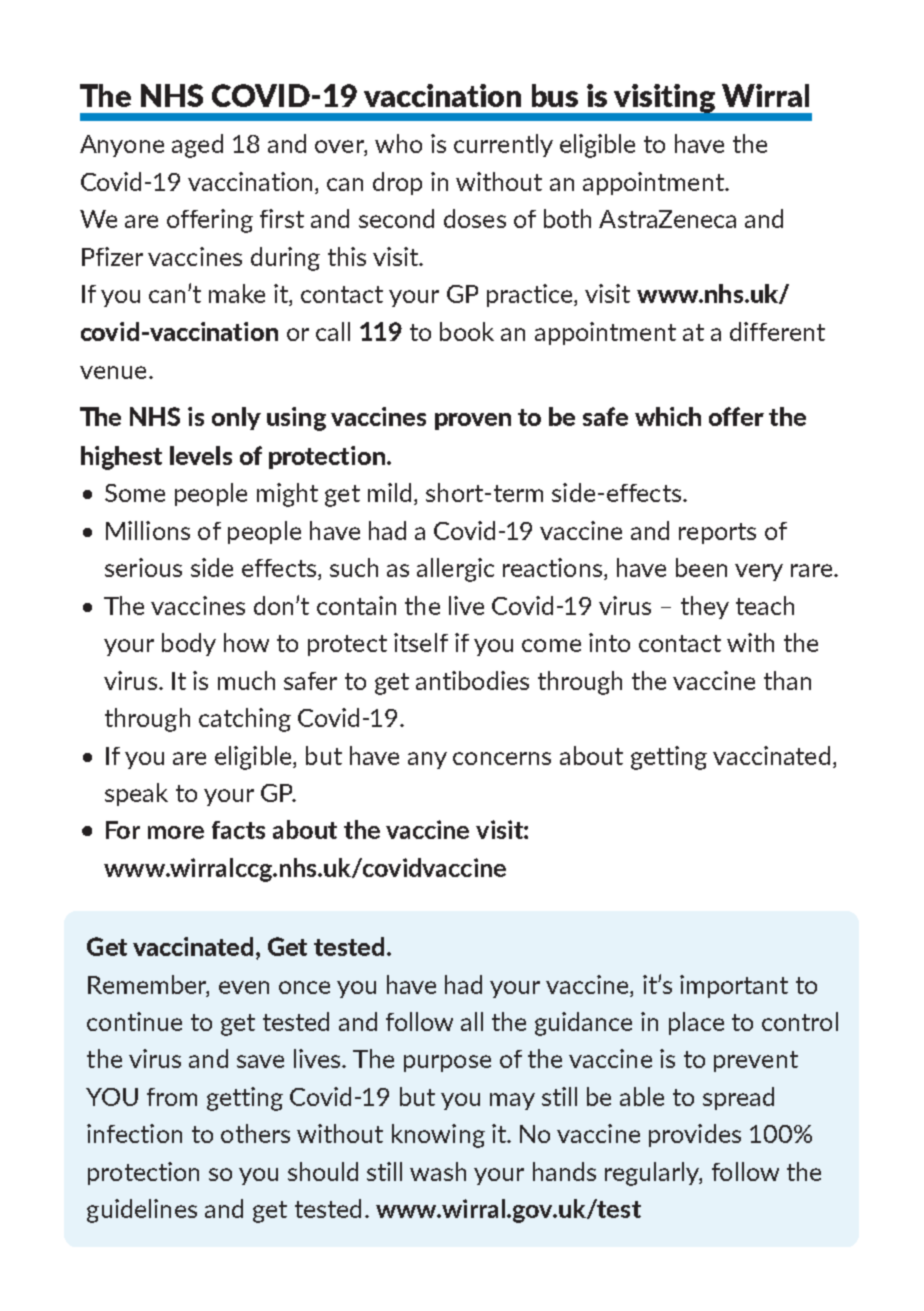 This screenshot has height=1311, width=924. What do you see at coordinates (695, 1135) in the screenshot?
I see `provides` at bounding box center [695, 1135].
